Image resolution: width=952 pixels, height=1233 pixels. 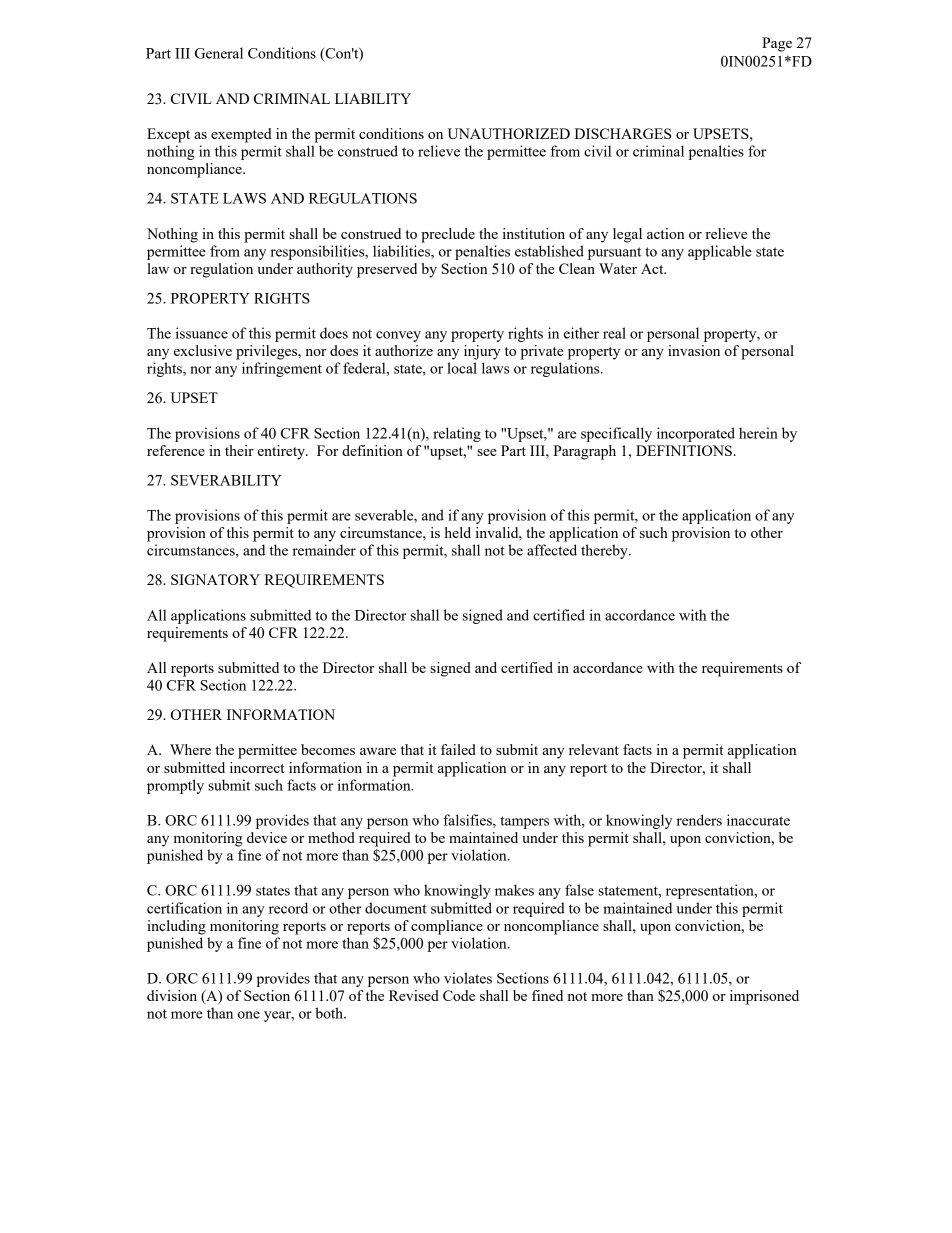 I want to click on local, so click(x=462, y=368).
